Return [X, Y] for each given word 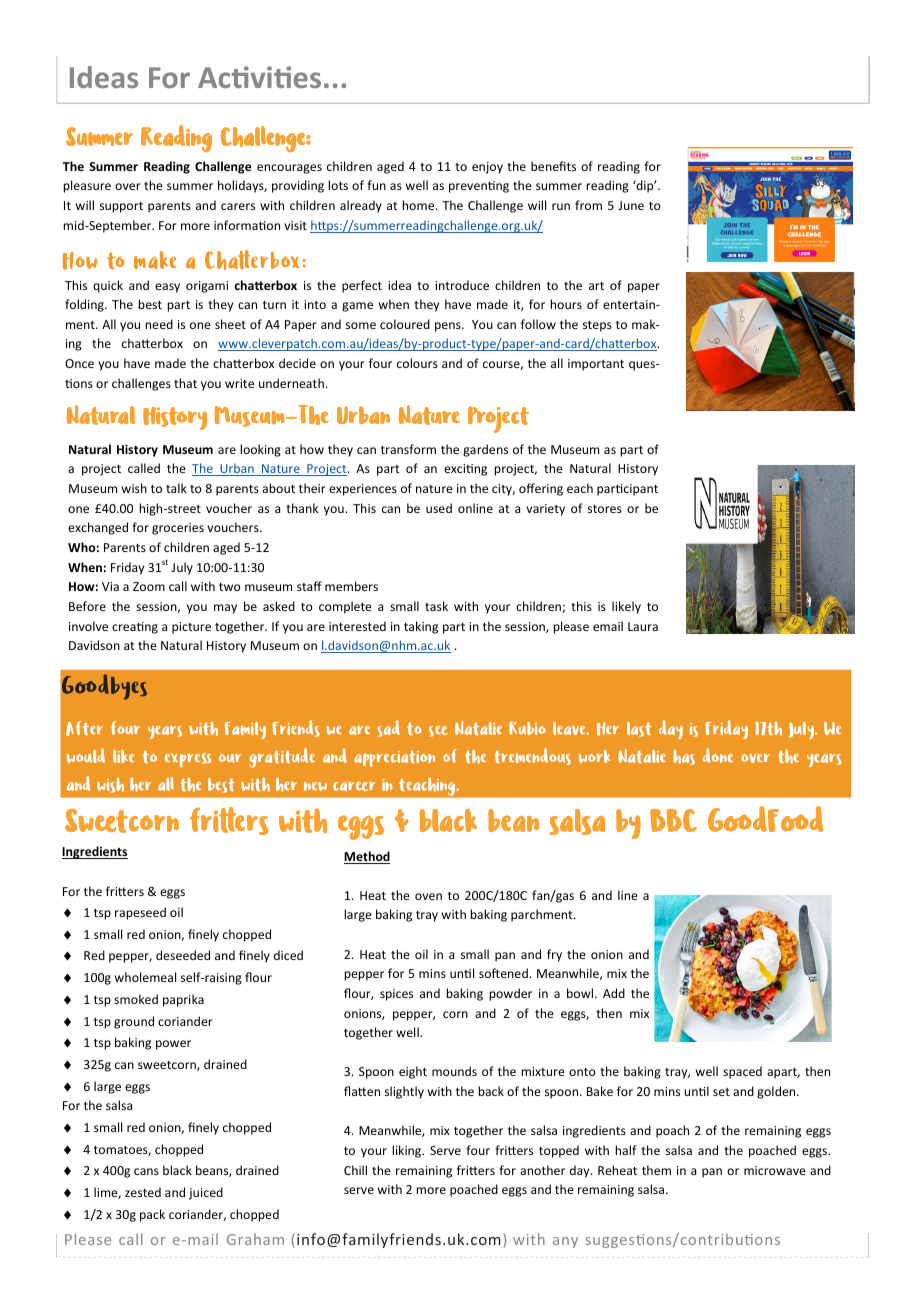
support [121, 207]
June [631, 205]
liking [408, 1151]
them [656, 1170]
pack [152, 1215]
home [419, 205]
